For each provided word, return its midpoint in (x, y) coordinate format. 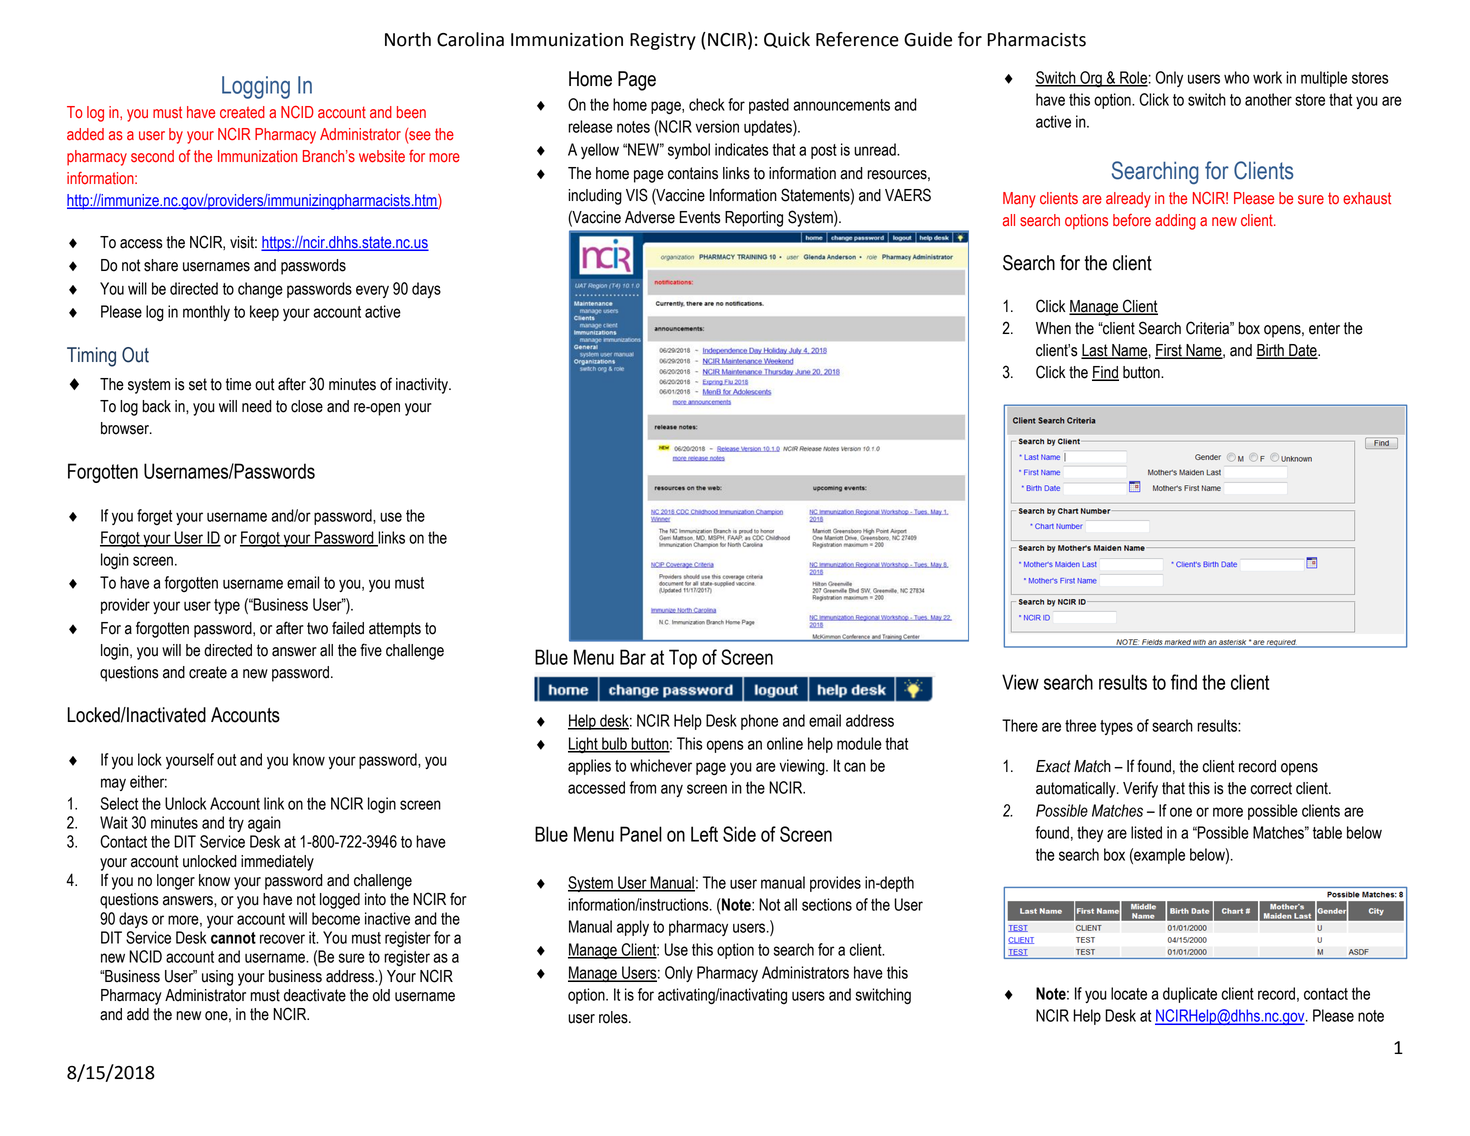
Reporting (754, 219)
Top (683, 659)
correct (1271, 788)
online (785, 743)
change (260, 290)
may (113, 784)
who (1236, 77)
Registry (663, 41)
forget (154, 517)
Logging (256, 87)
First (1169, 351)
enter (1324, 328)
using (217, 978)
